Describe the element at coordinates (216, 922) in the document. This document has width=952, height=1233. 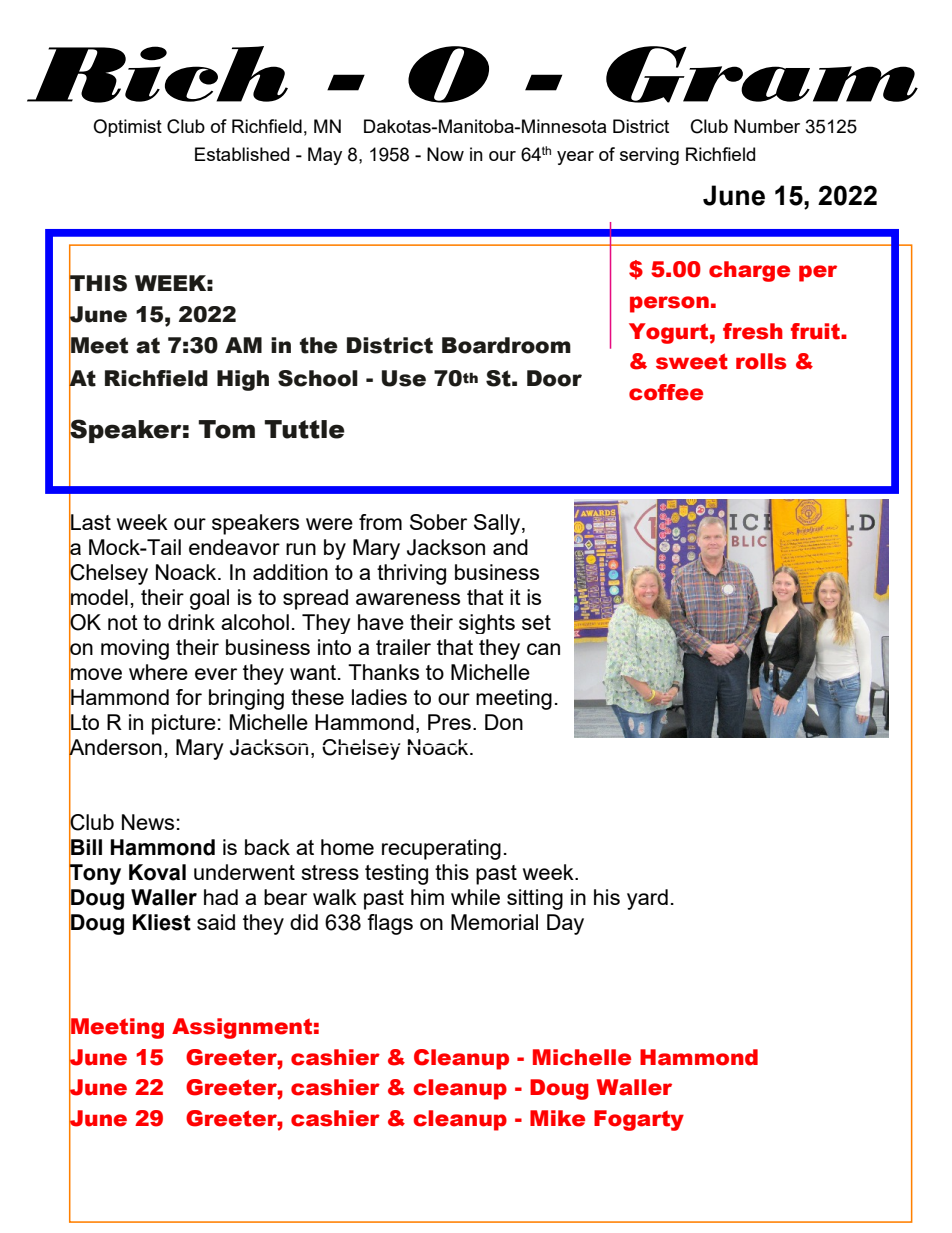
I see `said` at that location.
